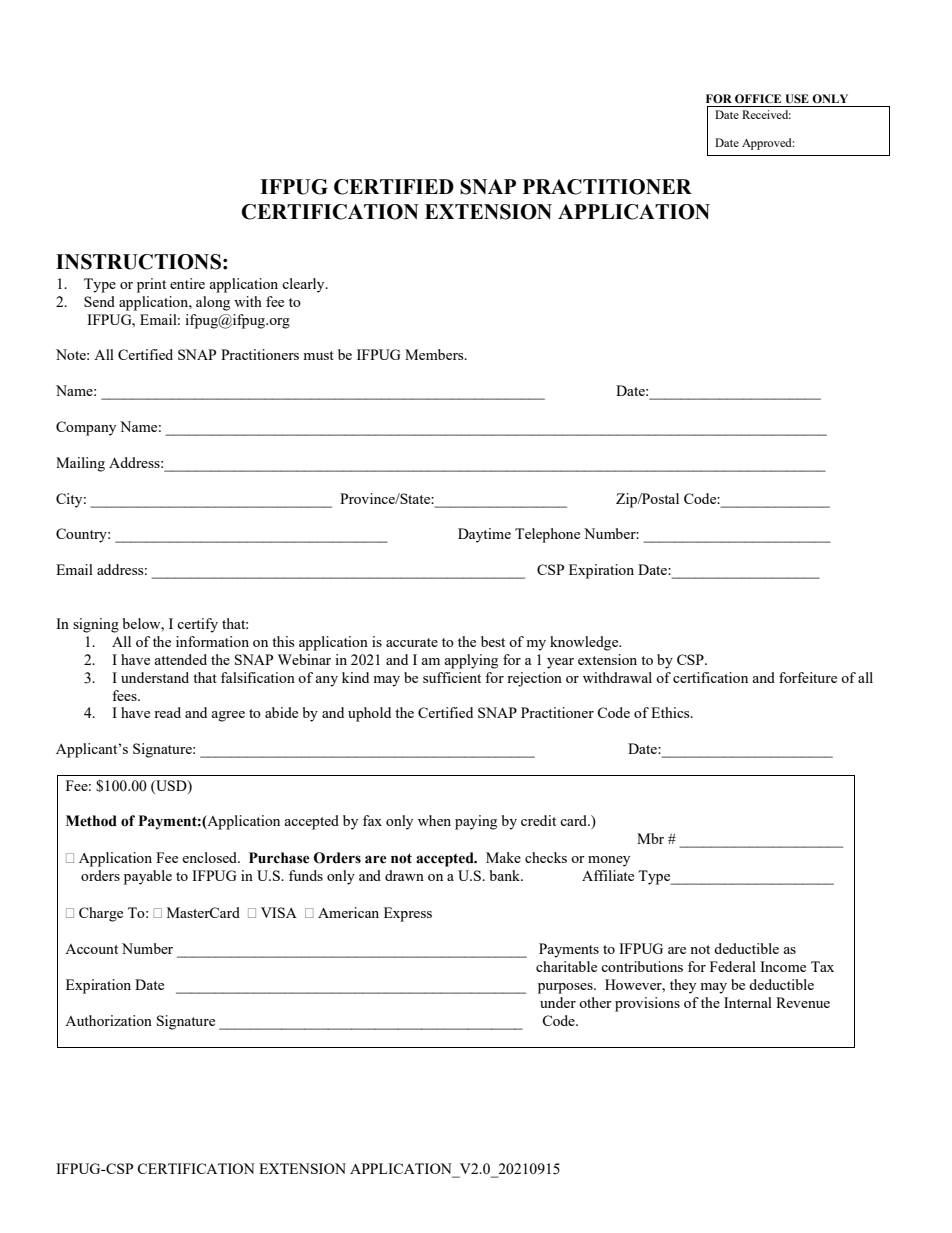  What do you see at coordinates (748, 1002) in the page?
I see `Internal` at bounding box center [748, 1002].
